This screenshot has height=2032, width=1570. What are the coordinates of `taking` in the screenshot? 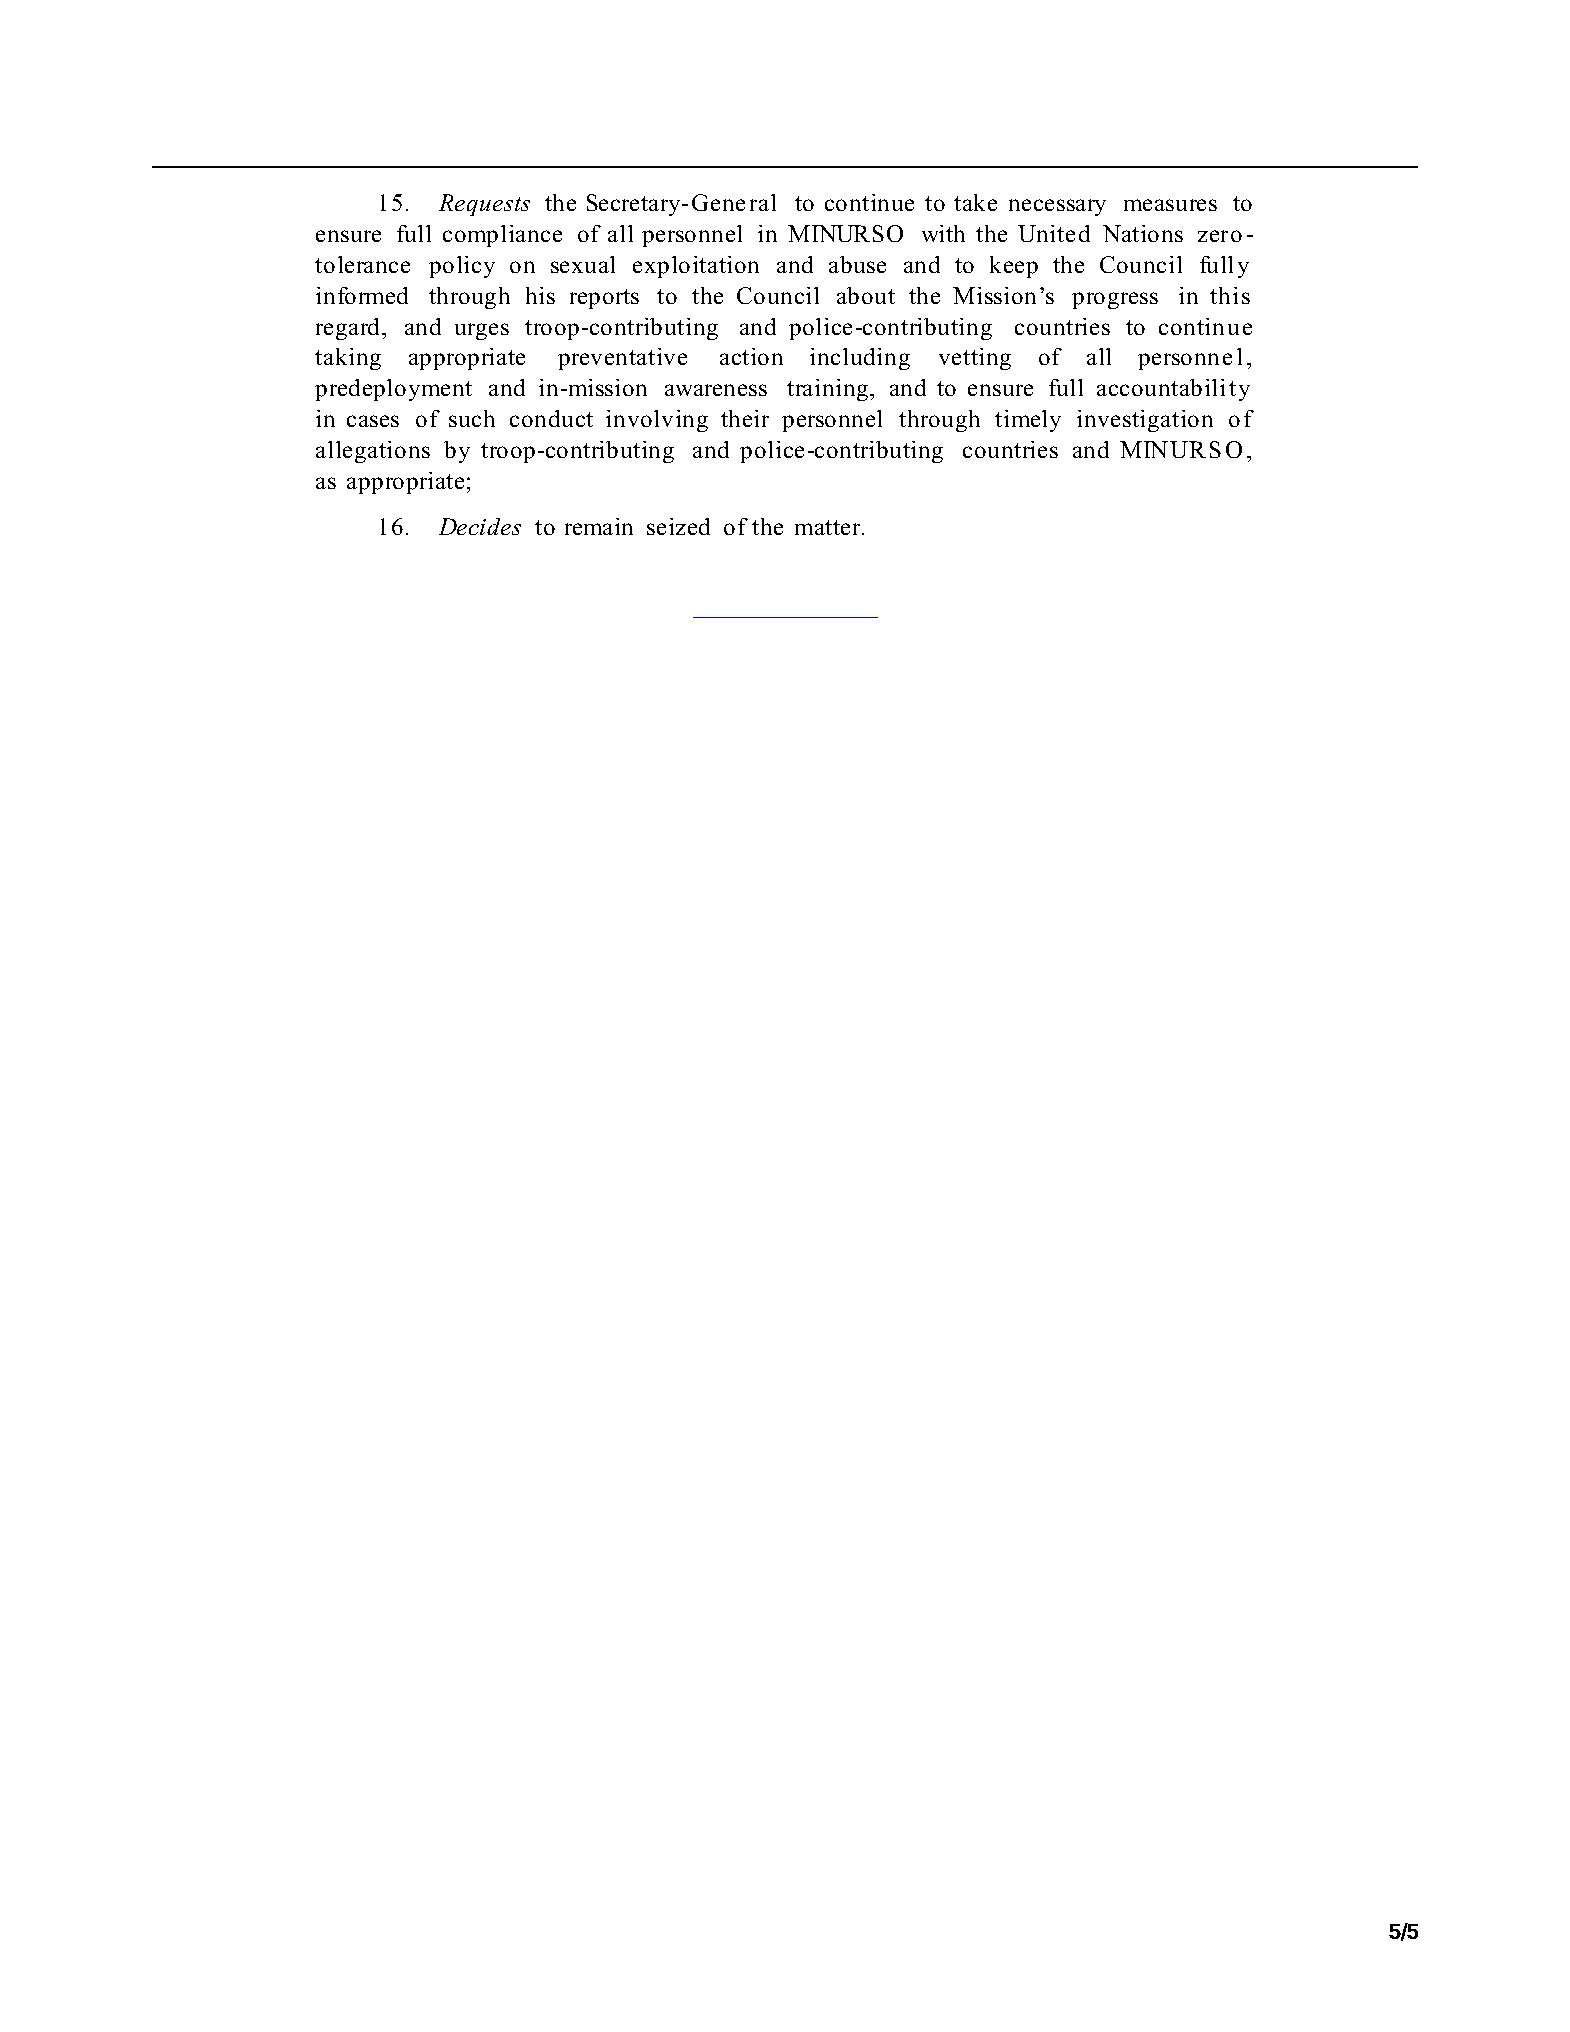 It's located at (348, 359).
